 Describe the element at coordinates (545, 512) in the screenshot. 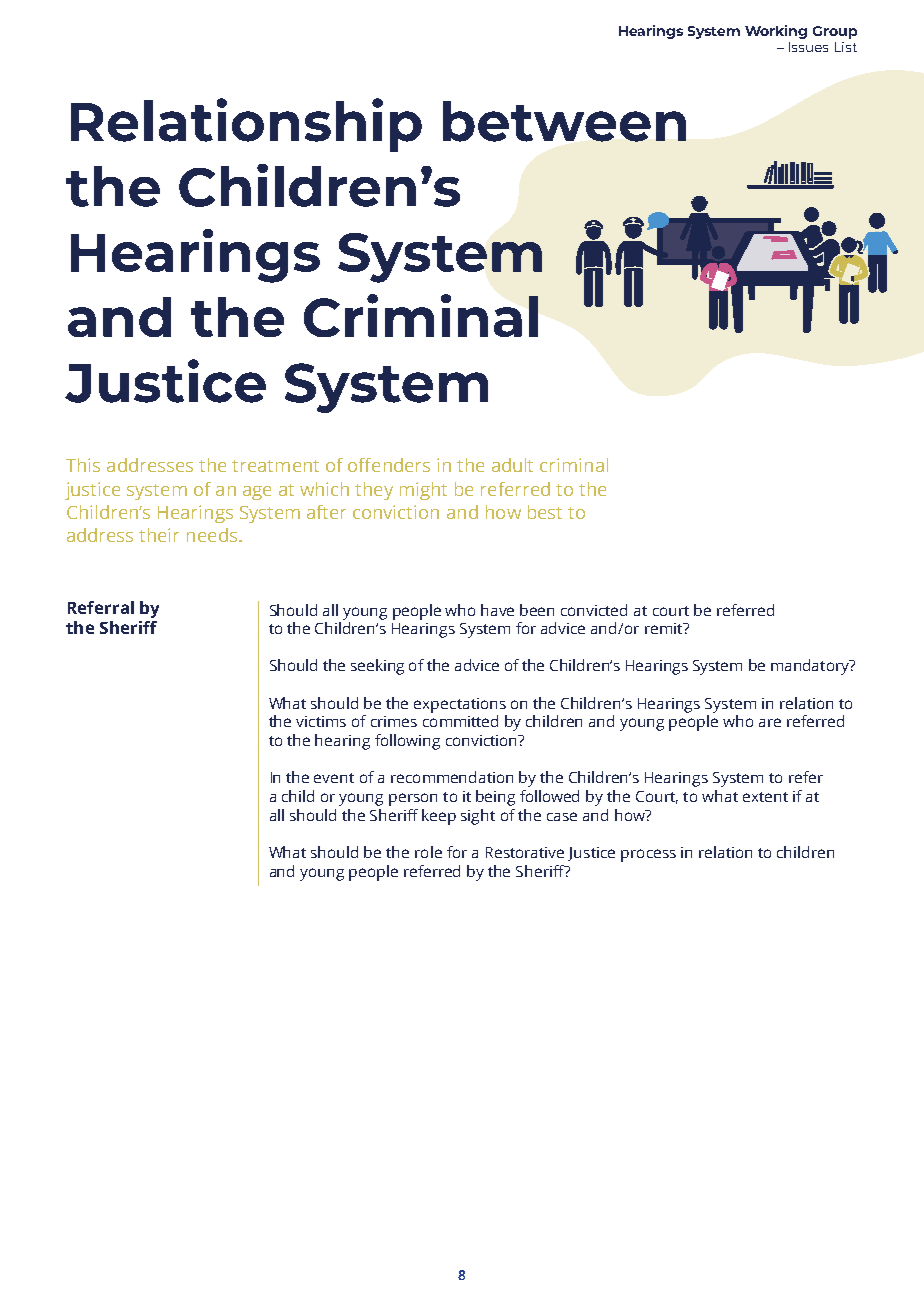

I see `best` at that location.
